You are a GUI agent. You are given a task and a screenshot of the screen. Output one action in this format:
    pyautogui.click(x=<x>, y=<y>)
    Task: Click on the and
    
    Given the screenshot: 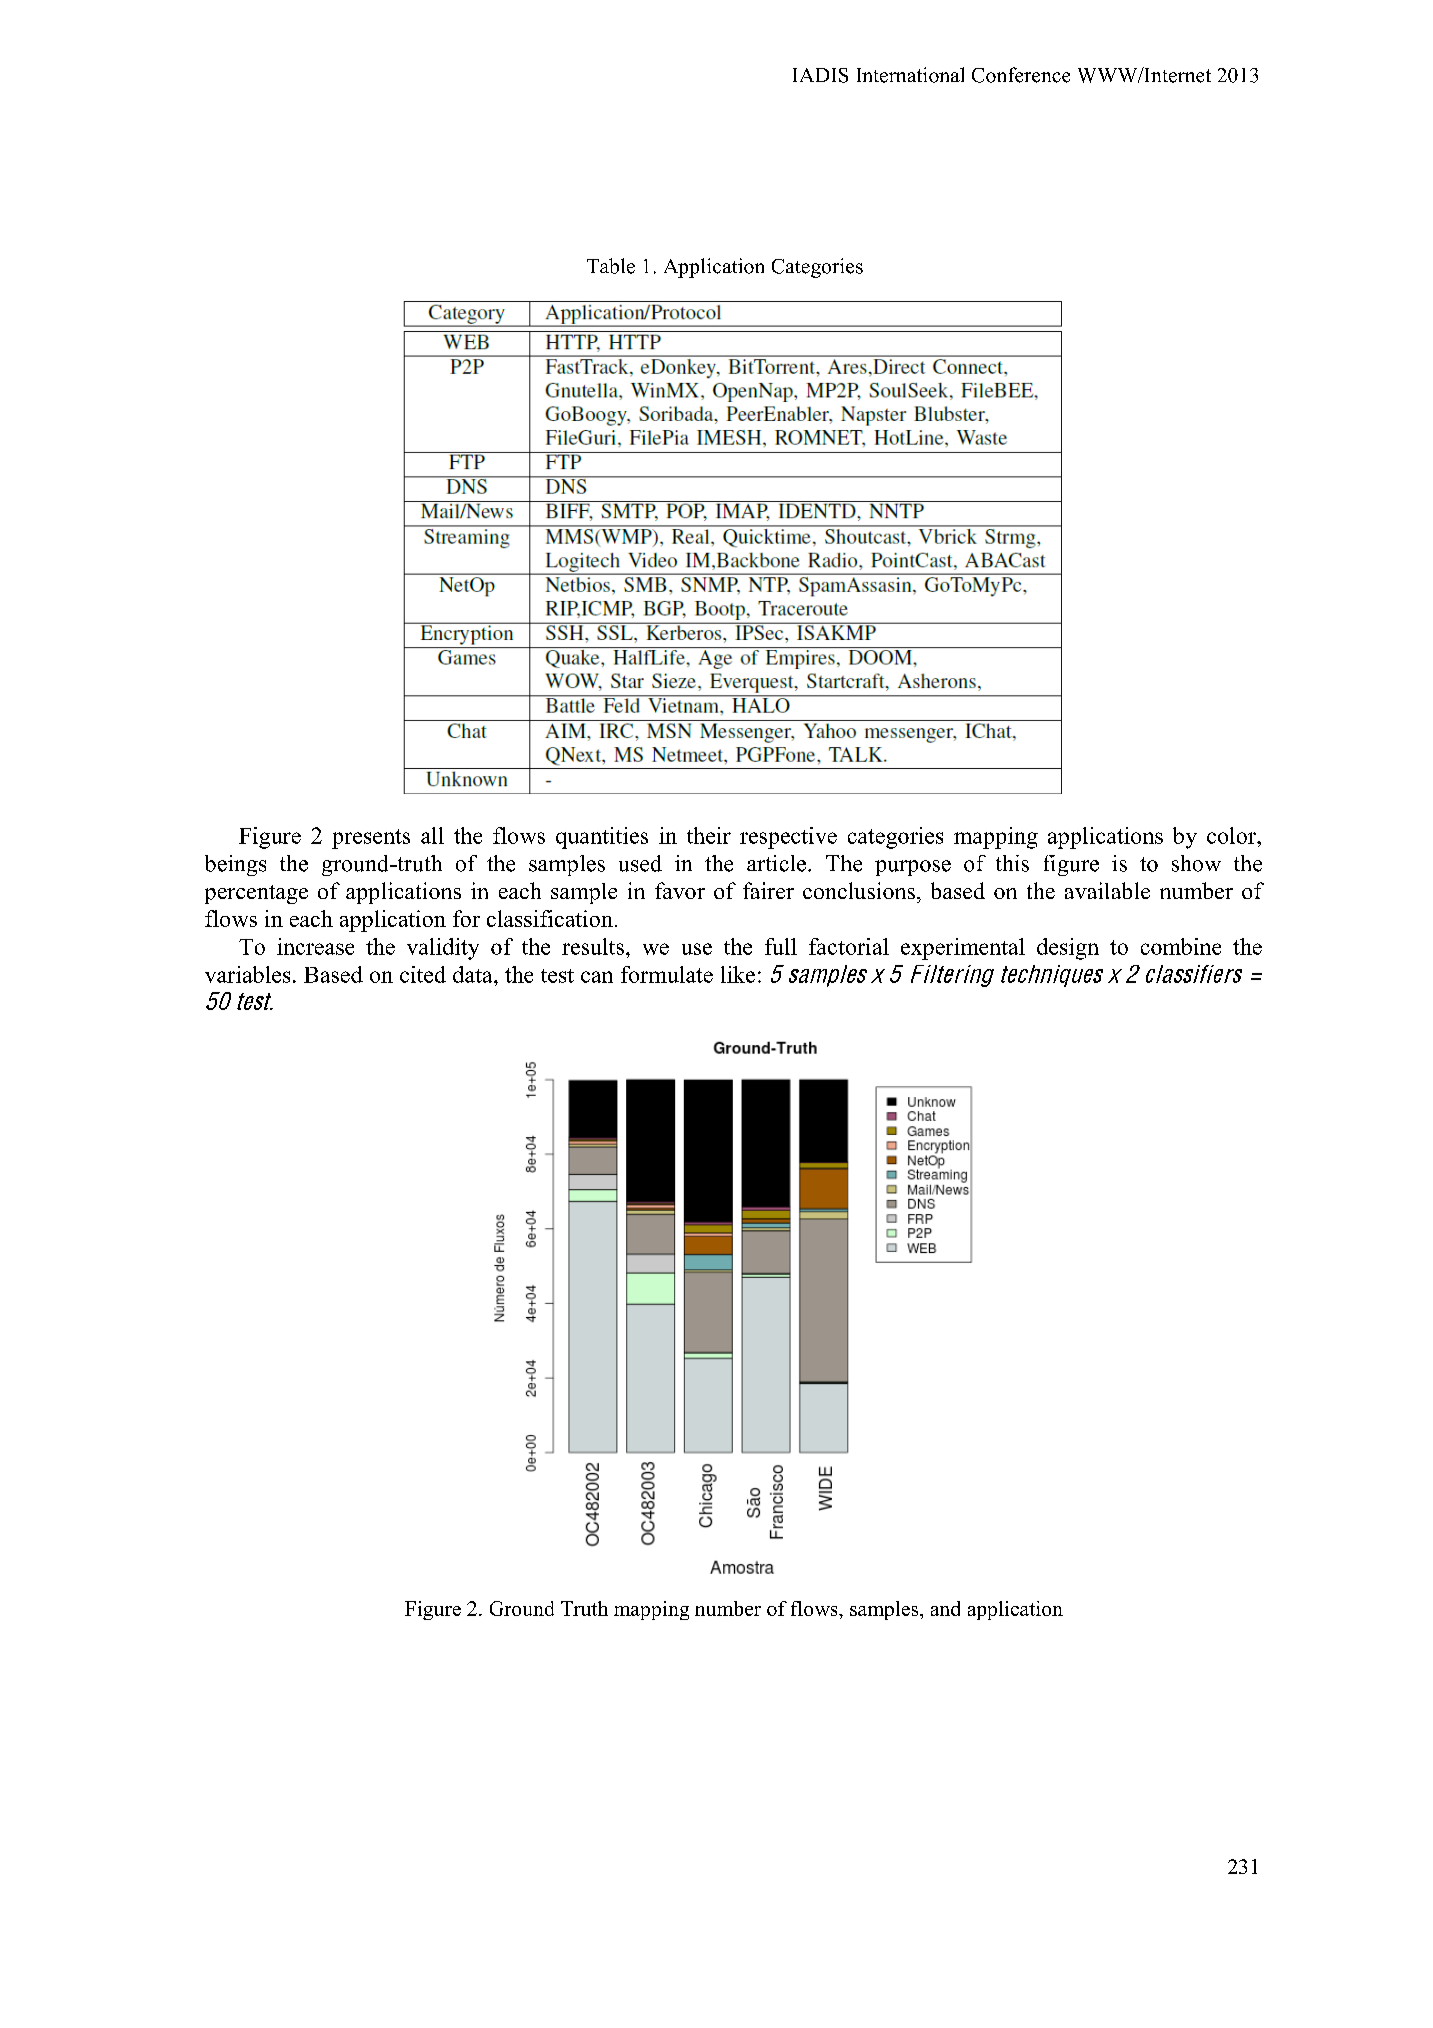 What is the action you would take?
    pyautogui.click(x=945, y=1608)
